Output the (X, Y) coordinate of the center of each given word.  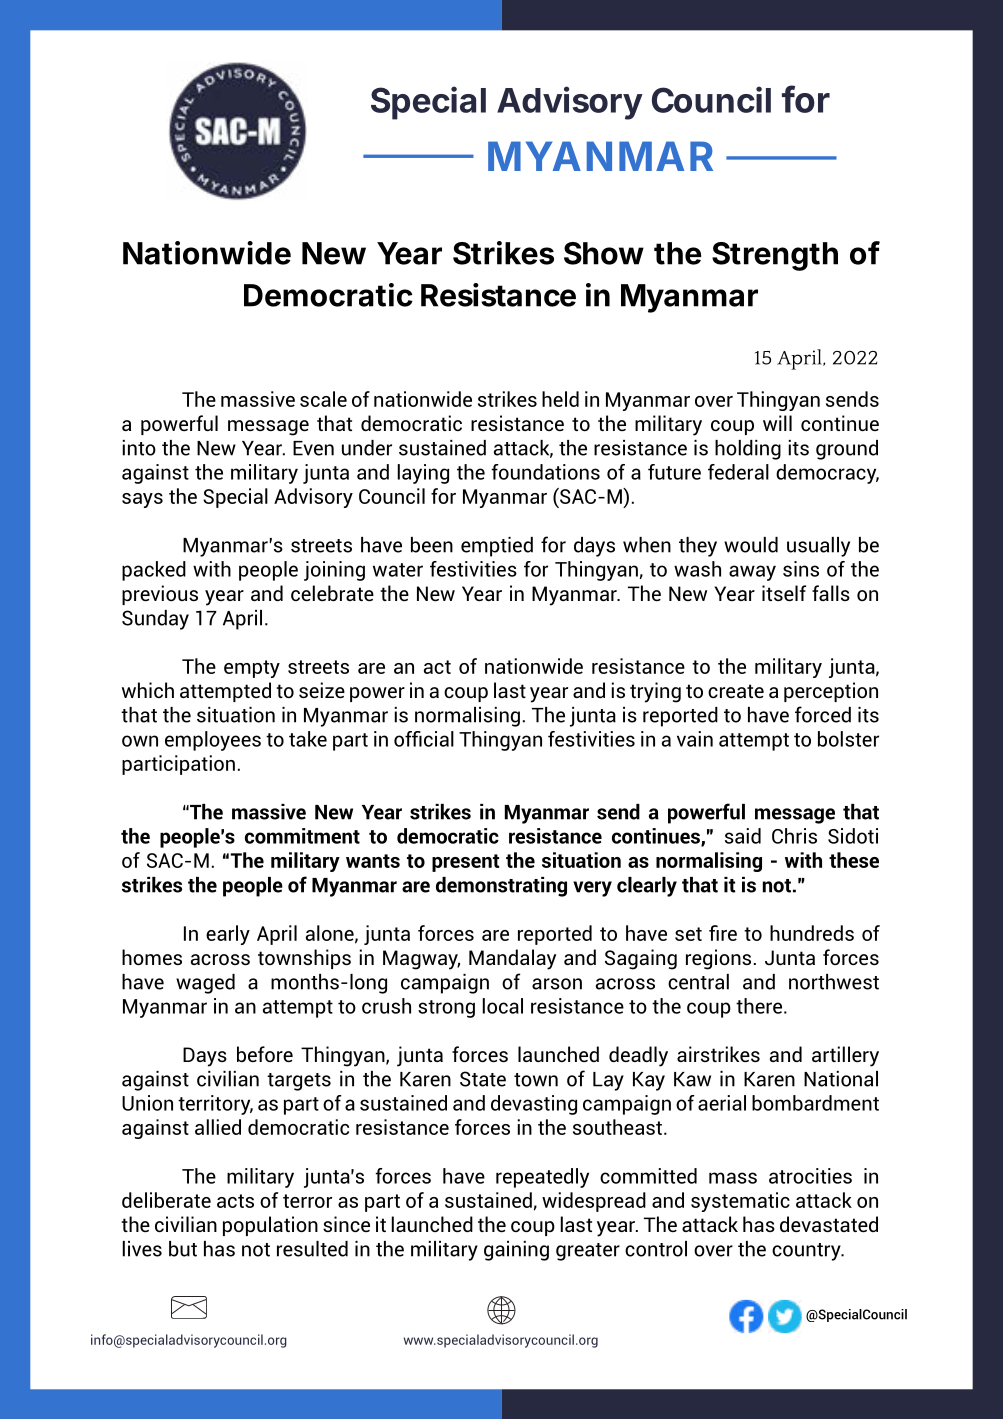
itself (784, 593)
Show (604, 253)
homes (152, 957)
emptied (497, 547)
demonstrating (501, 887)
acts (235, 1201)
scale (323, 399)
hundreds (812, 933)
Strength (775, 256)
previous (160, 595)
